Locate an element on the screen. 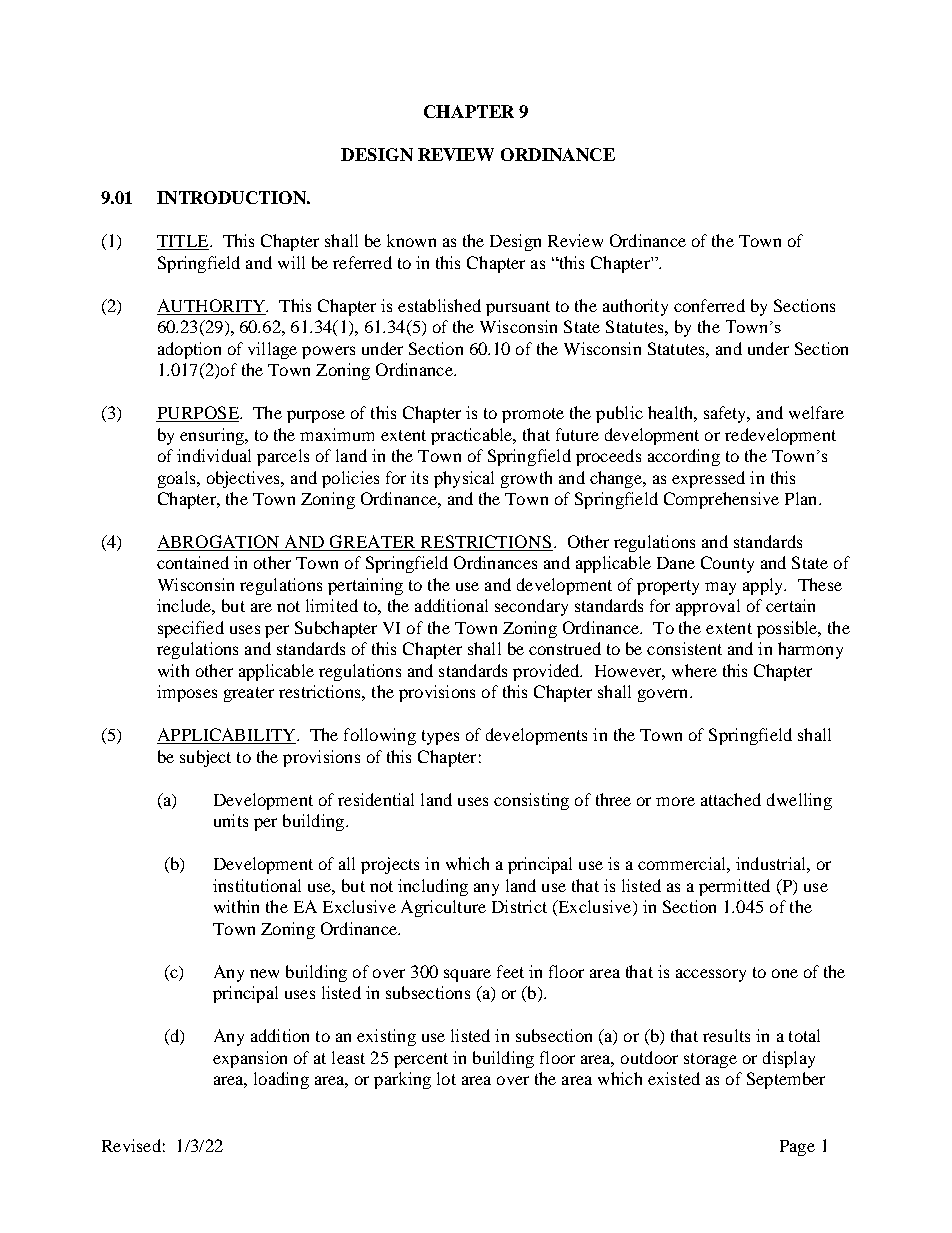 Image resolution: width=952 pixels, height=1233 pixels. conferred is located at coordinates (709, 305).
